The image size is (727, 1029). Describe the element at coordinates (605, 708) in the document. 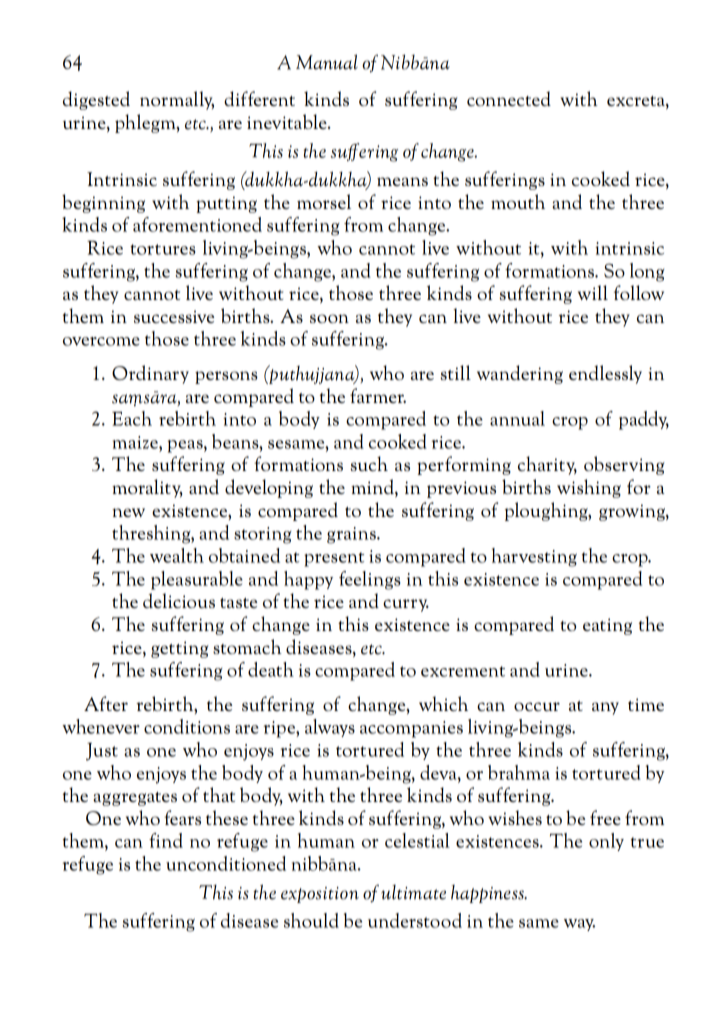

I see `any` at that location.
